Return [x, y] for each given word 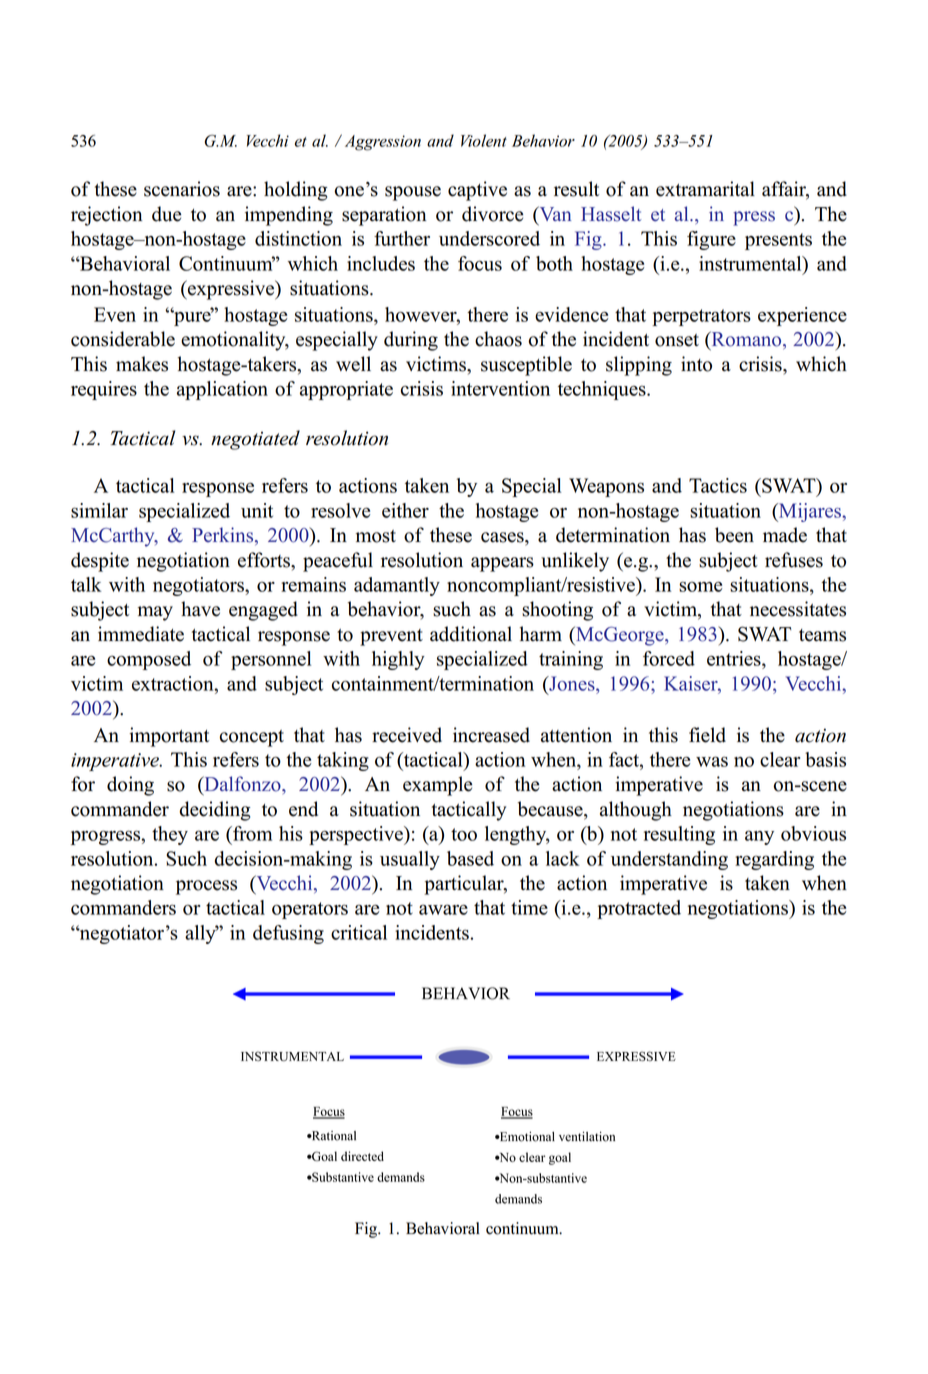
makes [142, 364]
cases [503, 537]
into [696, 364]
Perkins [224, 536]
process [206, 887]
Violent [484, 140]
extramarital [705, 189]
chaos [498, 339]
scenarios [182, 189]
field [707, 735]
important [169, 737]
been [734, 535]
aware [443, 909]
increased [491, 735]
